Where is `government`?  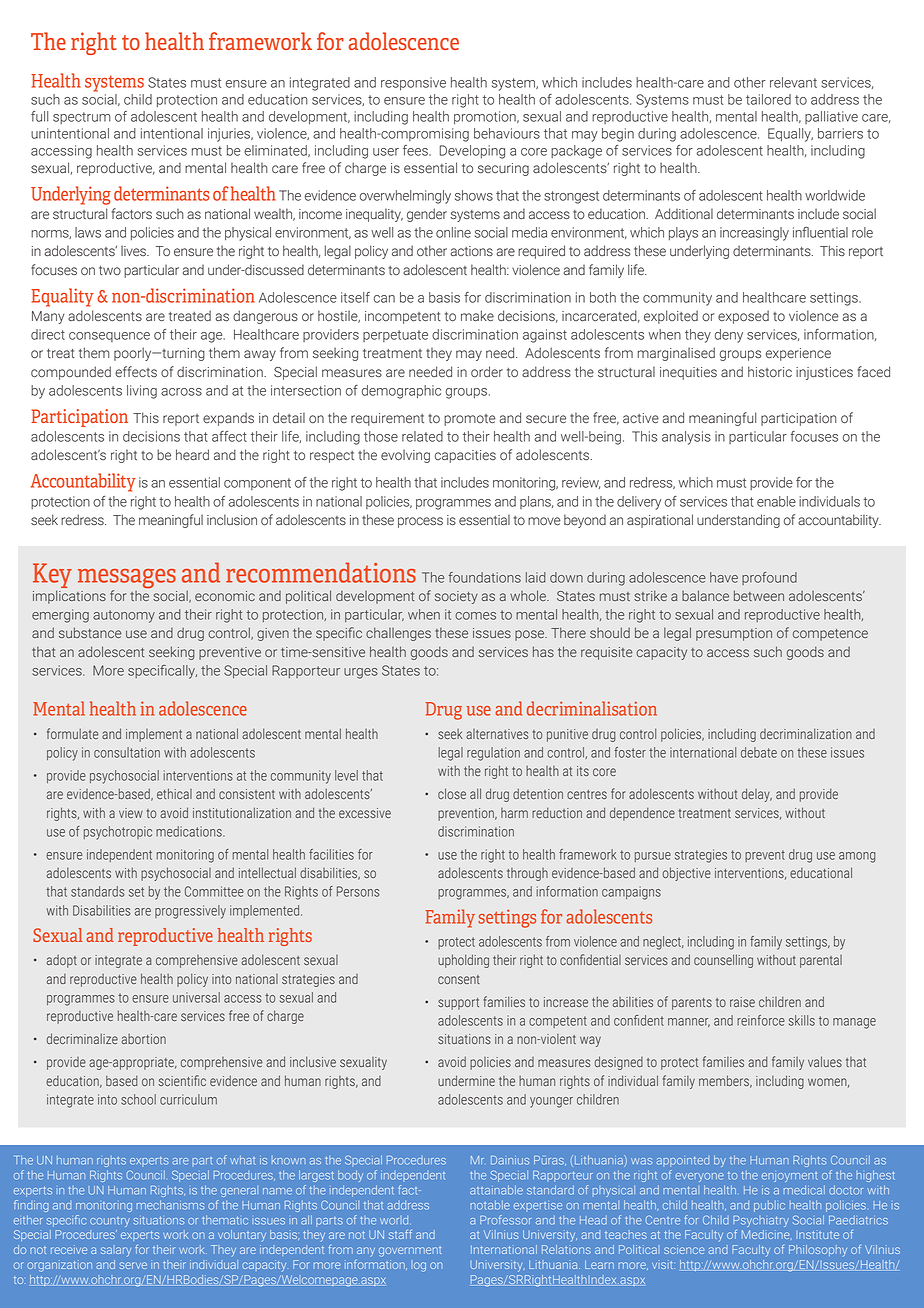 government is located at coordinates (410, 1251).
